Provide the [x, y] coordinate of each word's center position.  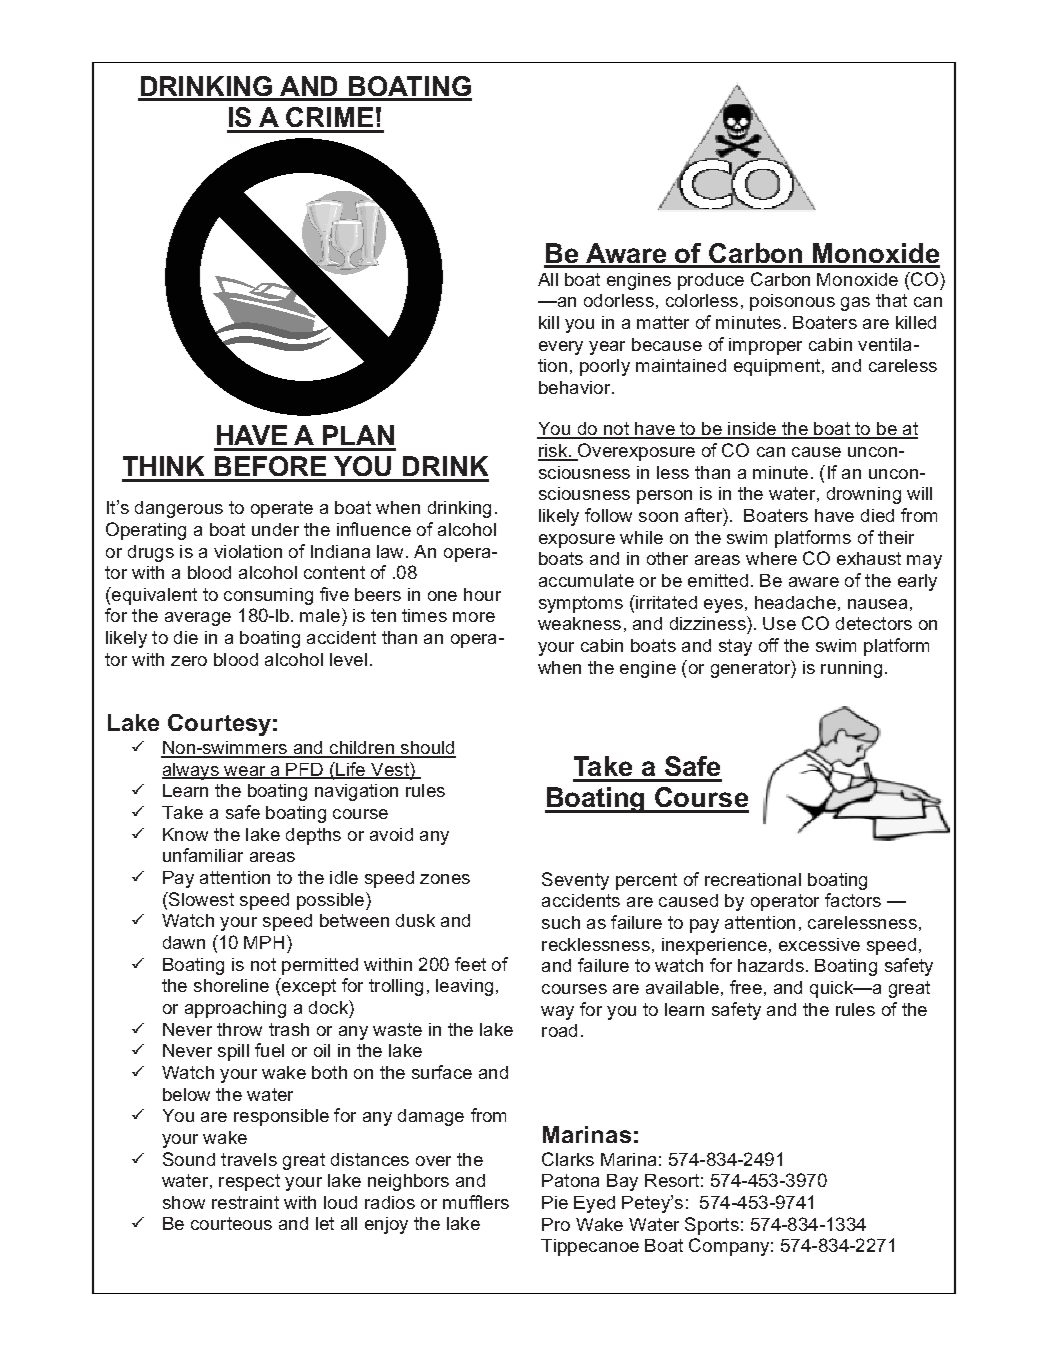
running [851, 669]
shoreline [231, 985]
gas [855, 304]
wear [245, 772]
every [561, 348]
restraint [245, 1202]
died [877, 515]
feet [470, 964]
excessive [819, 944]
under [275, 529]
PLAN [358, 435]
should [427, 749]
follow [608, 515]
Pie [555, 1202]
